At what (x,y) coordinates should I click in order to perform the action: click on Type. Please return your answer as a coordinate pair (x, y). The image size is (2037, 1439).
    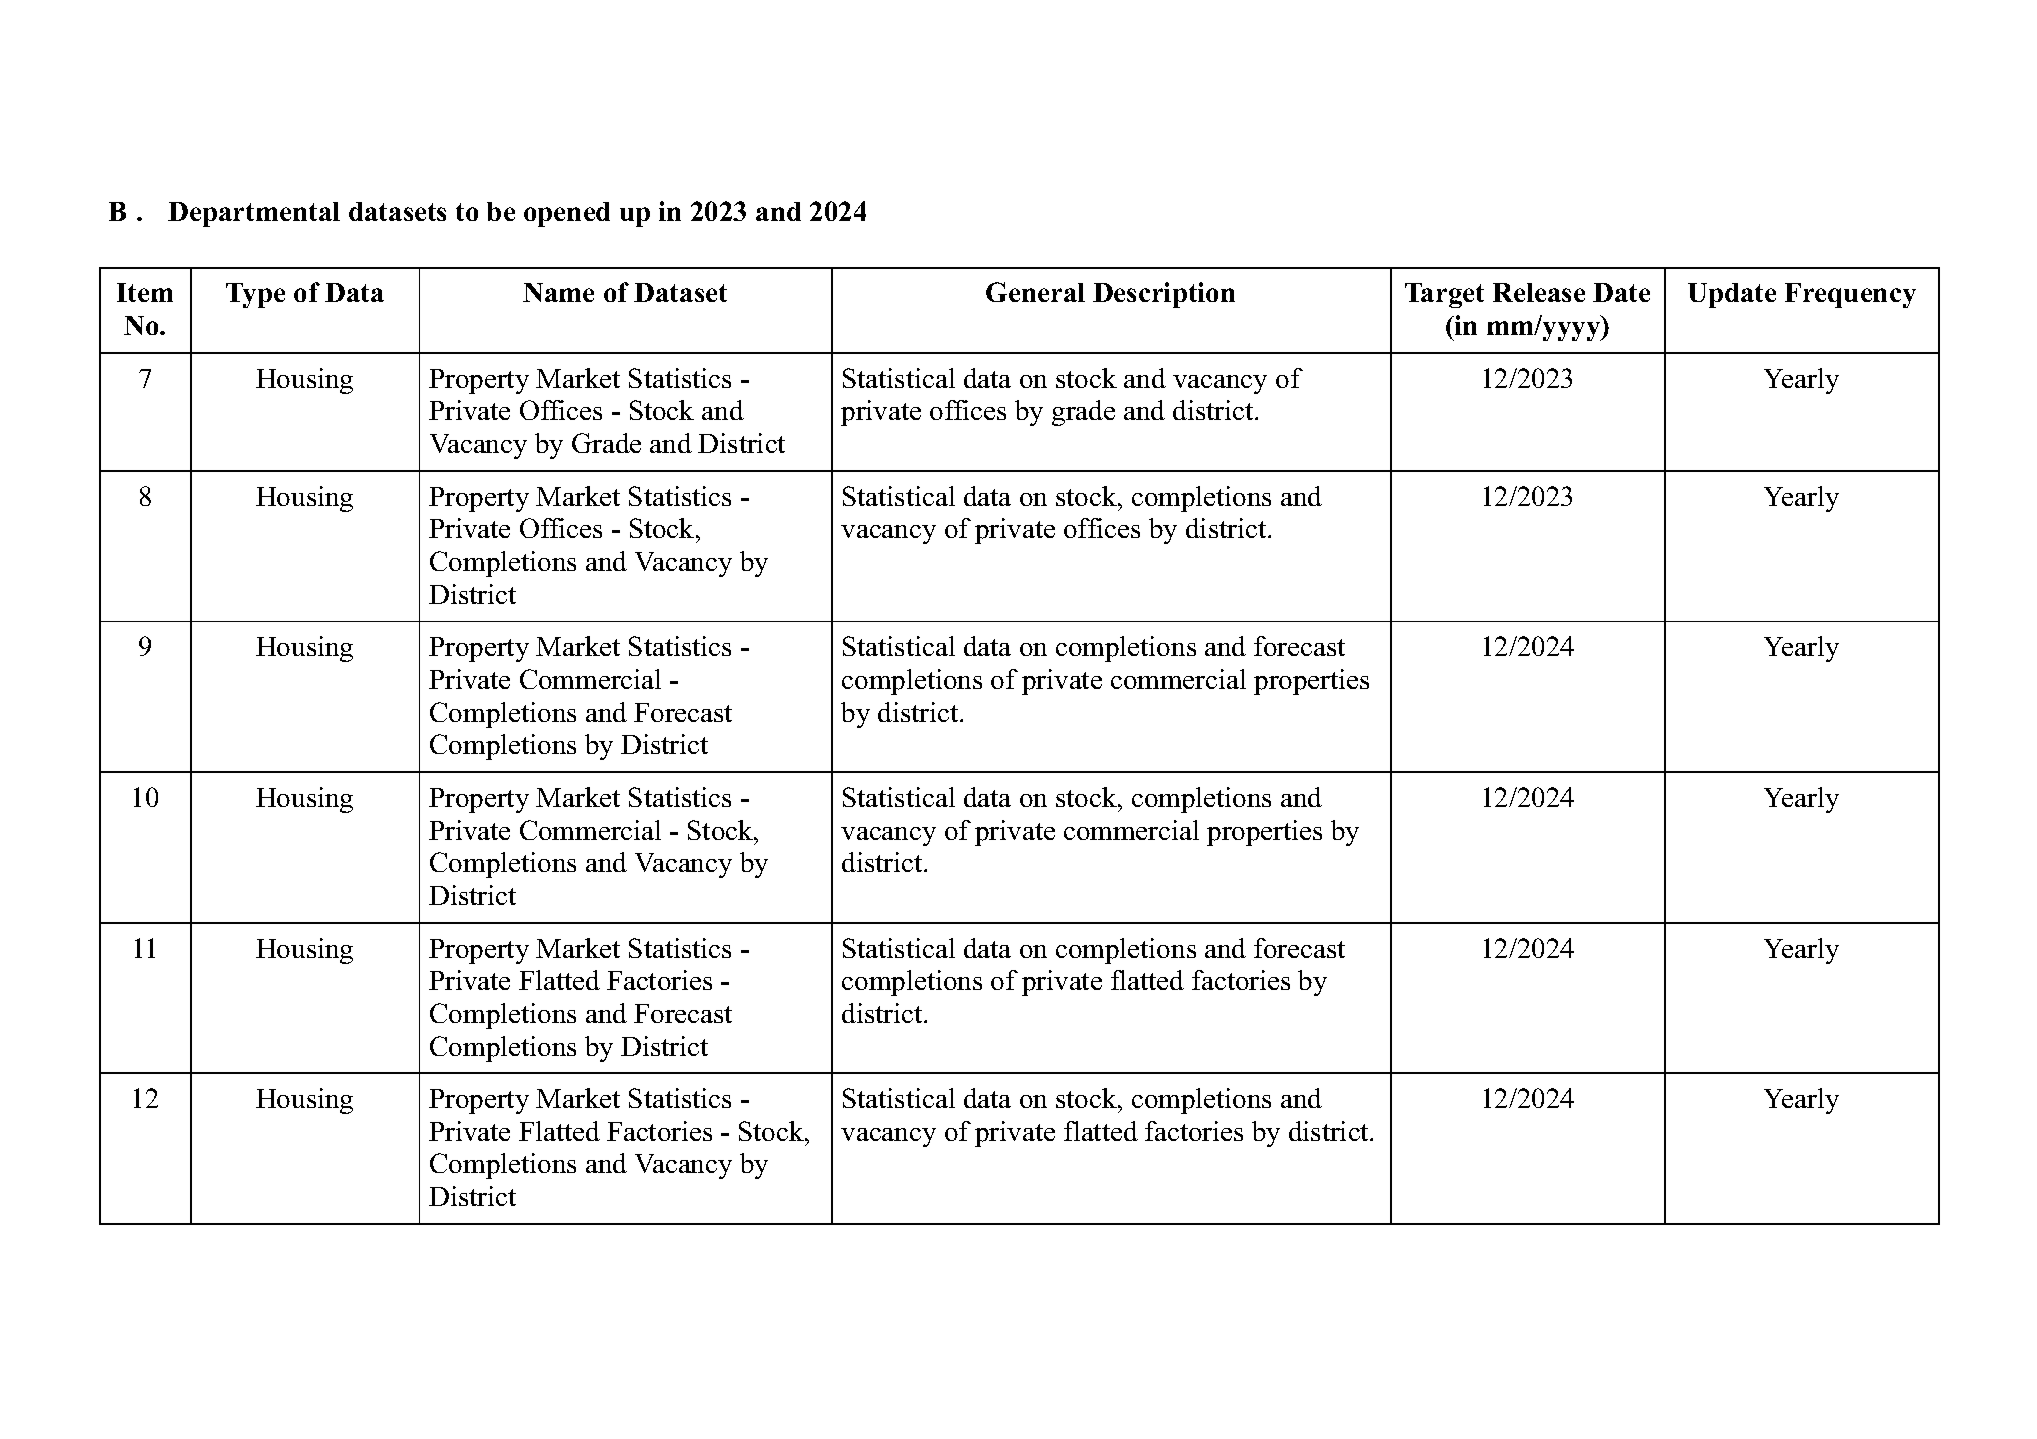
    Looking at the image, I should click on (255, 295).
